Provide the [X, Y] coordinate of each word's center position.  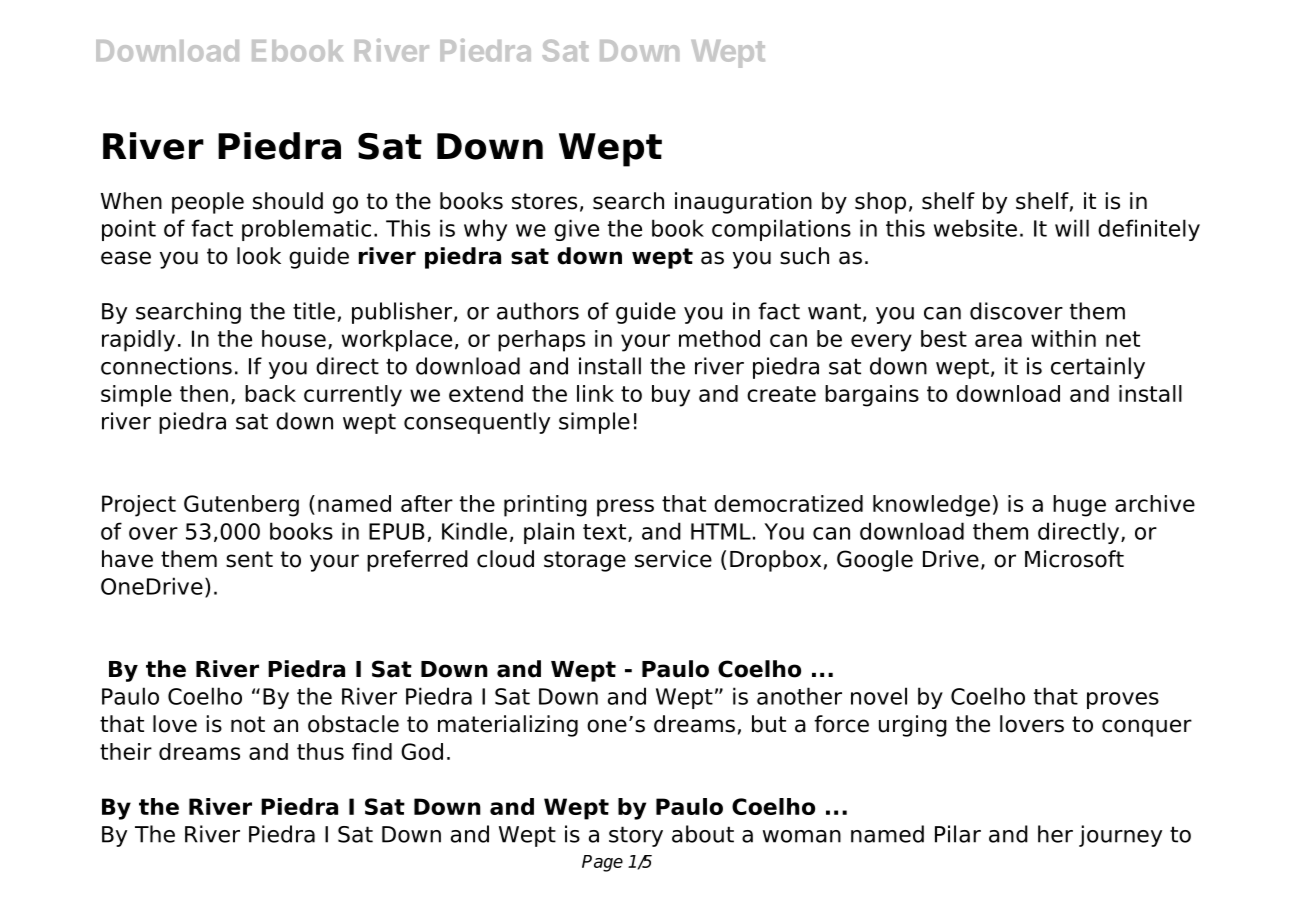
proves [1123, 700]
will [1072, 228]
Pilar [958, 834]
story [636, 836]
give [576, 230]
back [270, 393]
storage [585, 561]
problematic [306, 230]
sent [249, 559]
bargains [872, 396]
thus [320, 751]
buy [671, 396]
